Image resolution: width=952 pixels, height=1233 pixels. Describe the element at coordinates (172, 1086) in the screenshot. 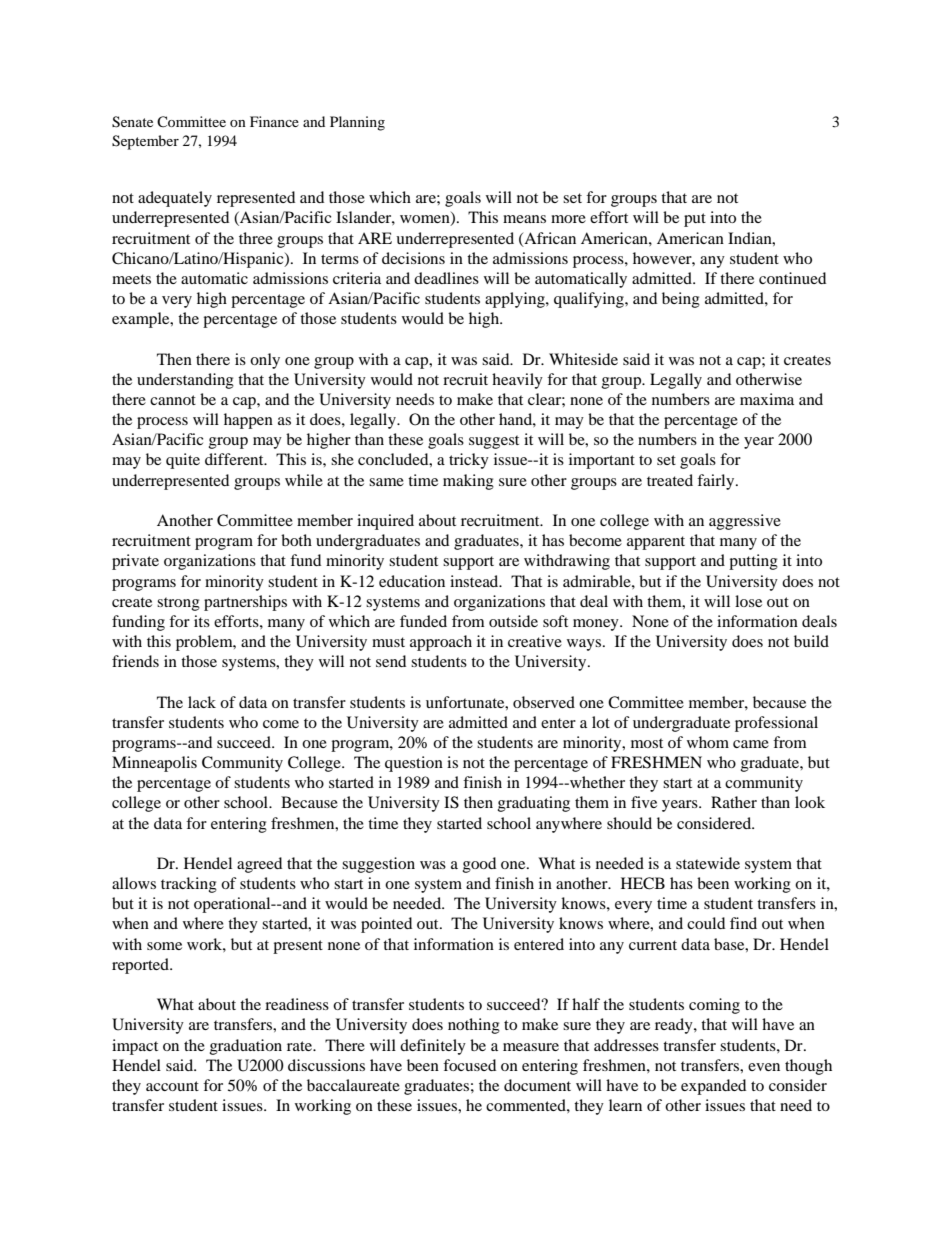

I see `account` at that location.
